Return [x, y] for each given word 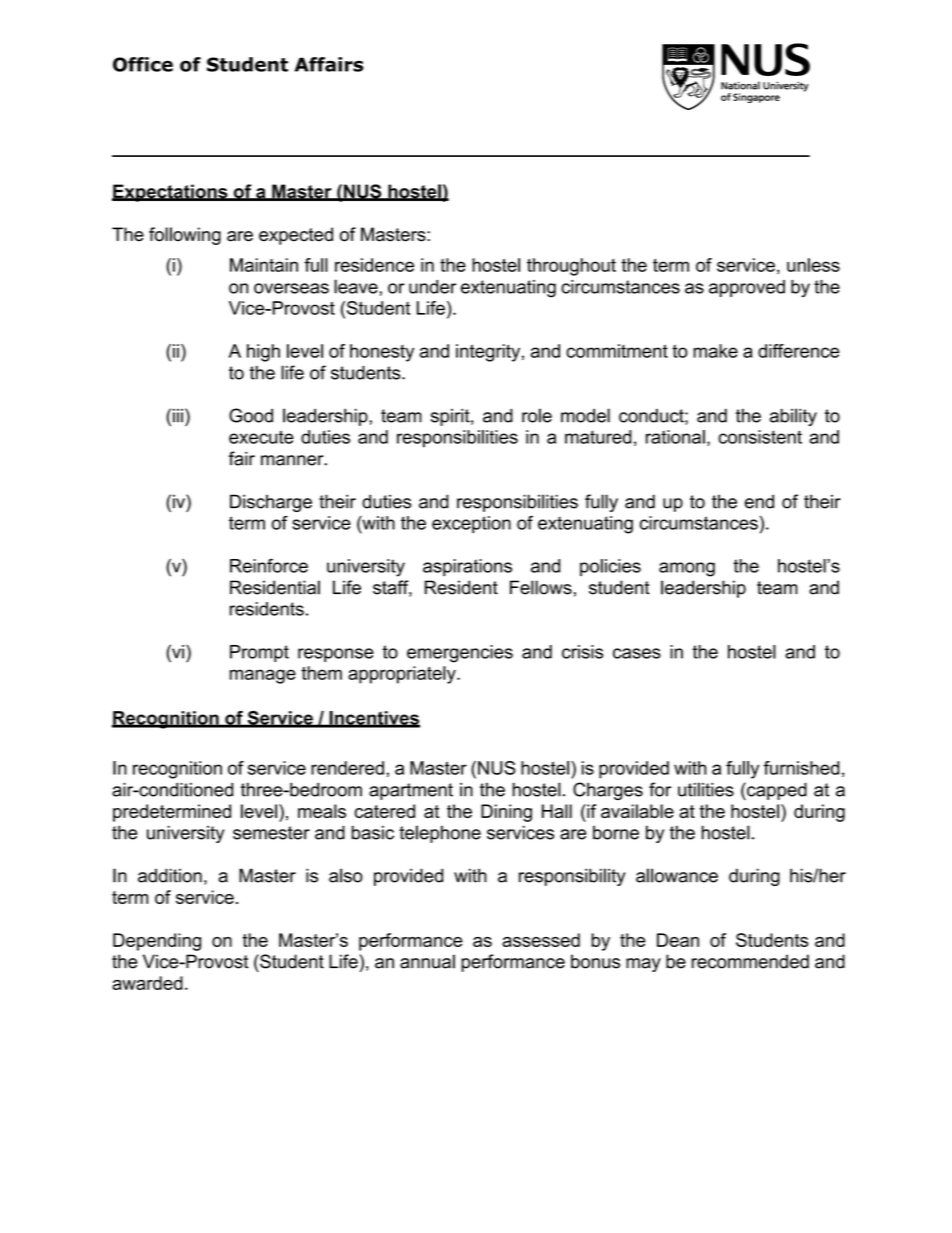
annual [427, 961]
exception [471, 524]
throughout [571, 267]
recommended [750, 961]
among [687, 569]
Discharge [271, 503]
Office [143, 64]
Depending [157, 942]
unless [813, 265]
